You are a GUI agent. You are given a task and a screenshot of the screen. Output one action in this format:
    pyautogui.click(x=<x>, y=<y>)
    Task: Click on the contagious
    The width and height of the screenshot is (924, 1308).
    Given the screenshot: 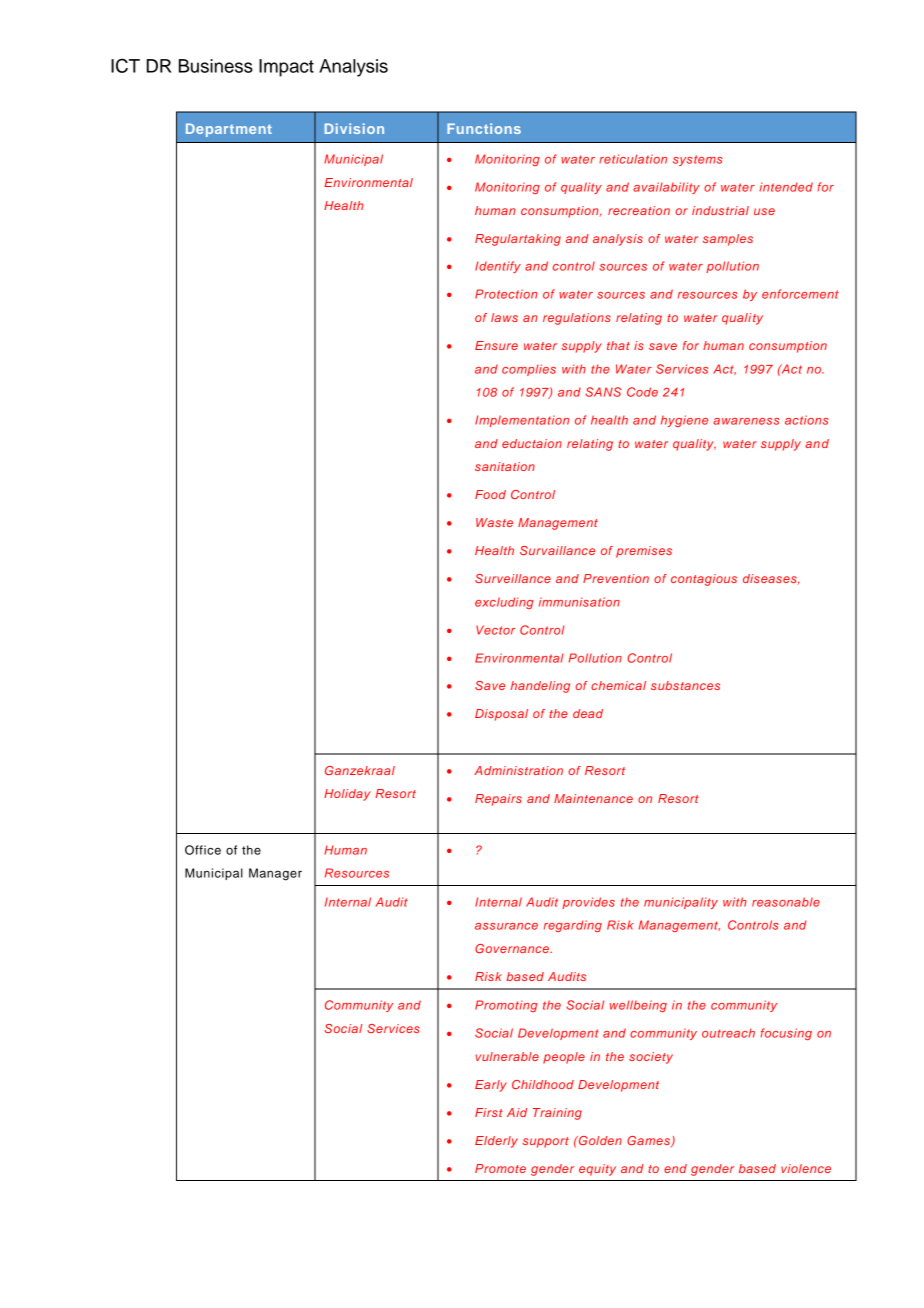 What is the action you would take?
    pyautogui.click(x=704, y=580)
